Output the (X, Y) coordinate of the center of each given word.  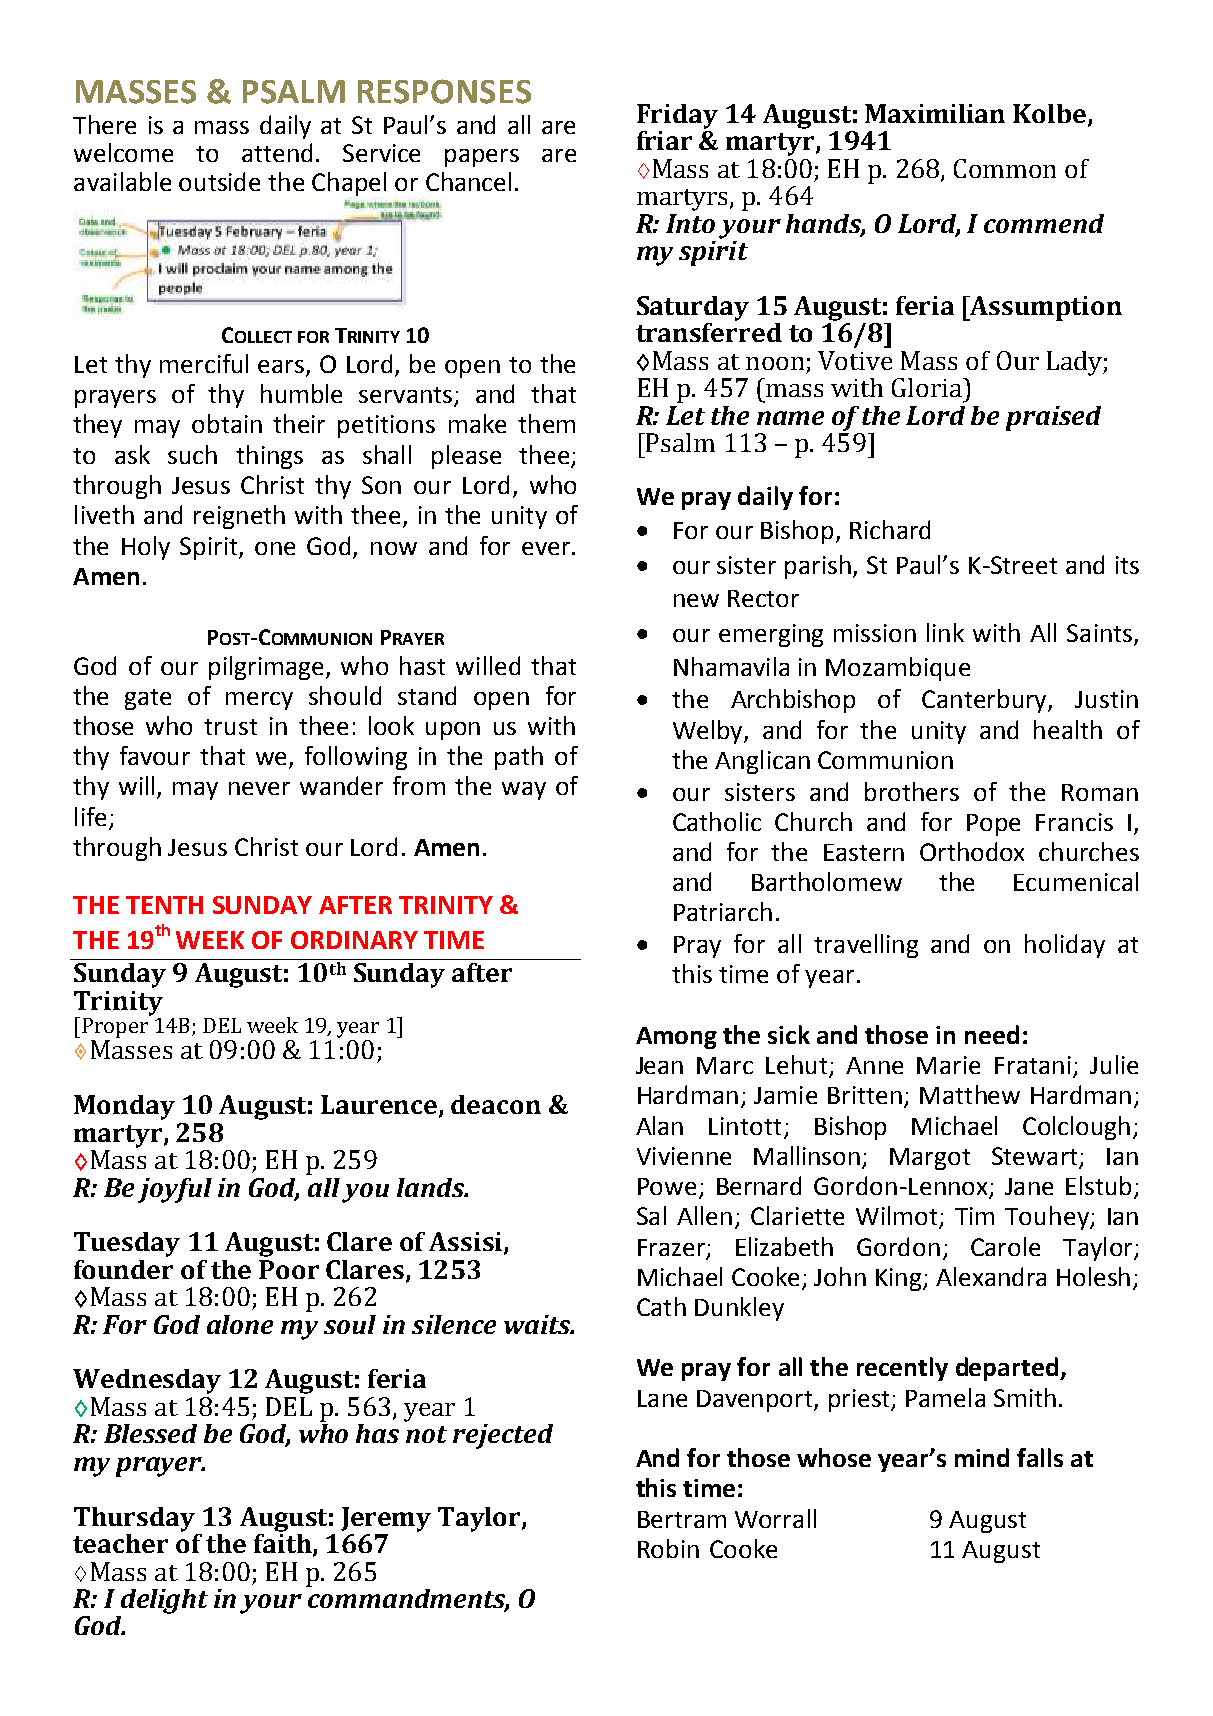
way (524, 791)
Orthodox (972, 851)
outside (219, 181)
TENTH (164, 905)
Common (1005, 168)
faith (284, 1543)
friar (664, 140)
